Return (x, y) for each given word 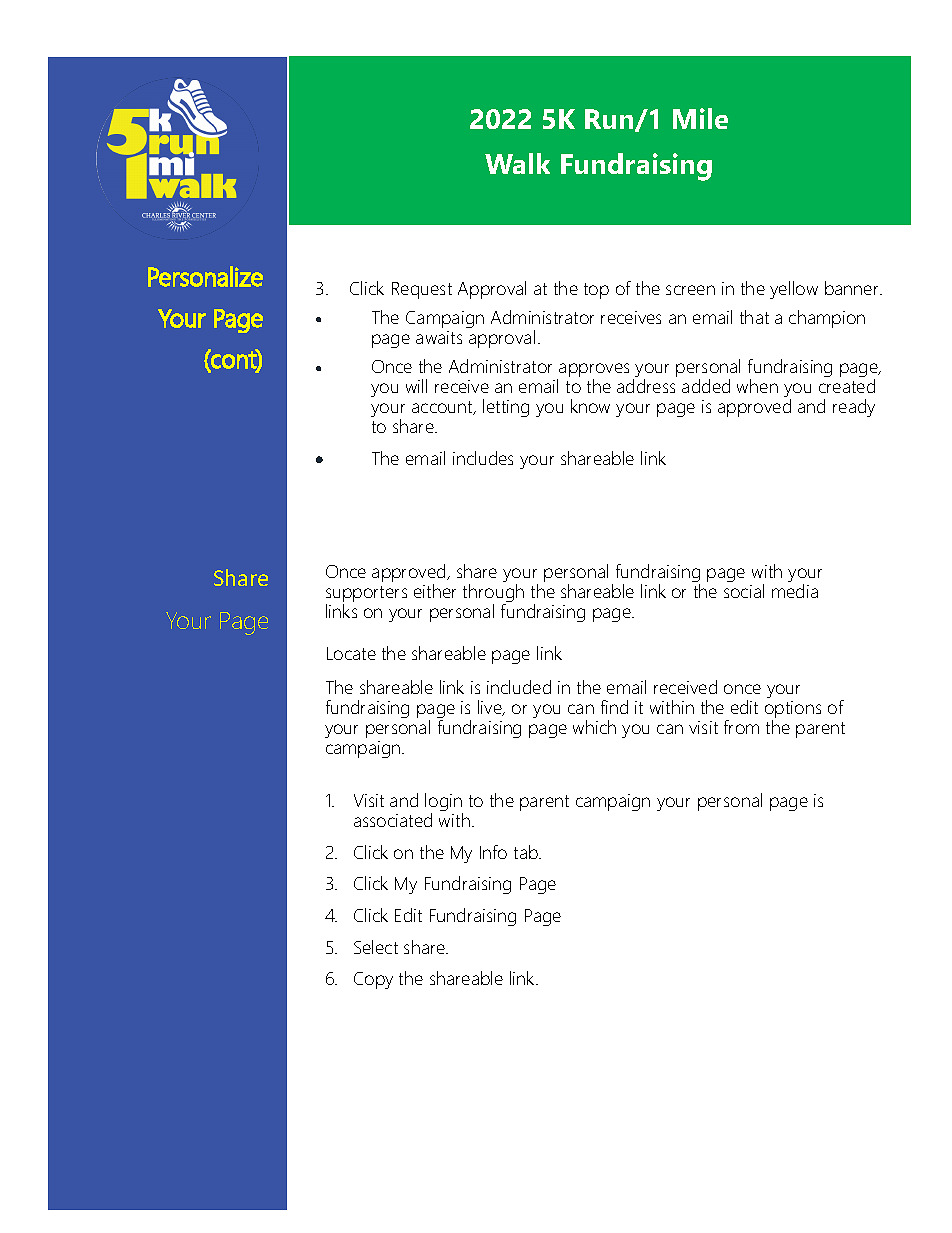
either (435, 591)
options (793, 711)
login (444, 803)
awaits (439, 337)
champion (827, 319)
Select (376, 947)
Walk (517, 163)
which (594, 727)
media (795, 591)
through (493, 594)
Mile (700, 118)
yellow (794, 290)
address (646, 386)
